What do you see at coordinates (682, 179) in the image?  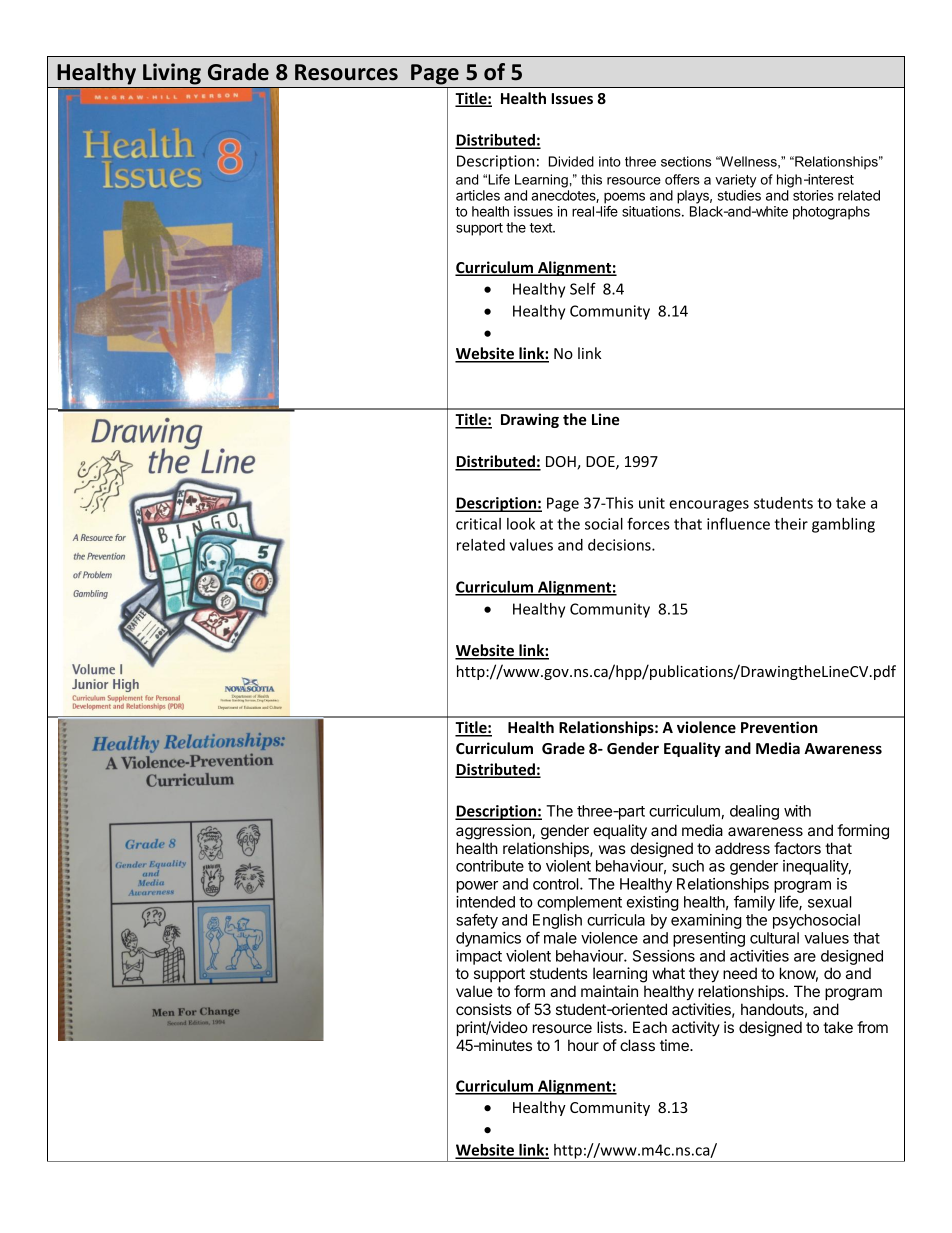 I see `offers` at bounding box center [682, 179].
